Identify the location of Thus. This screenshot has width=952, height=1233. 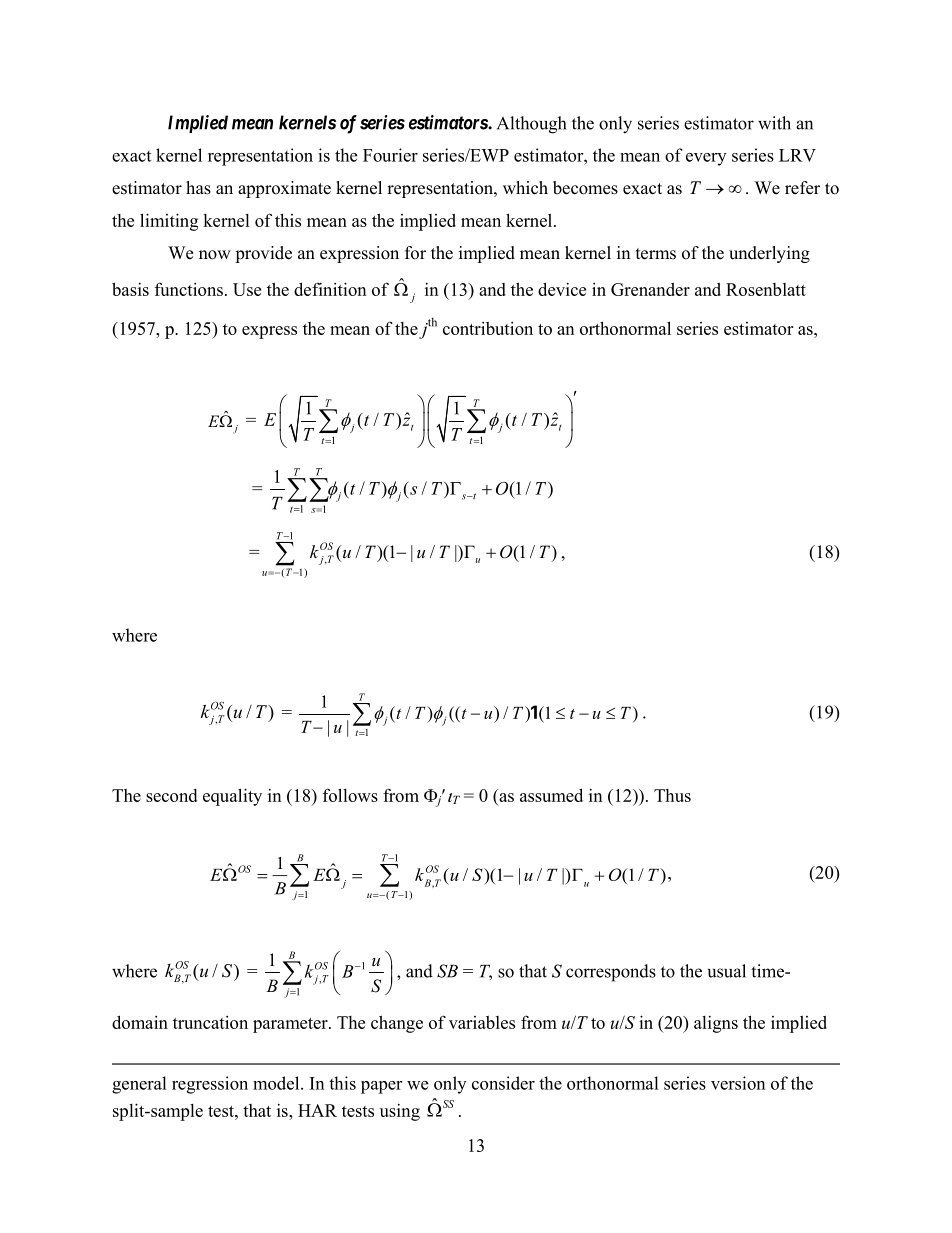
(672, 795).
